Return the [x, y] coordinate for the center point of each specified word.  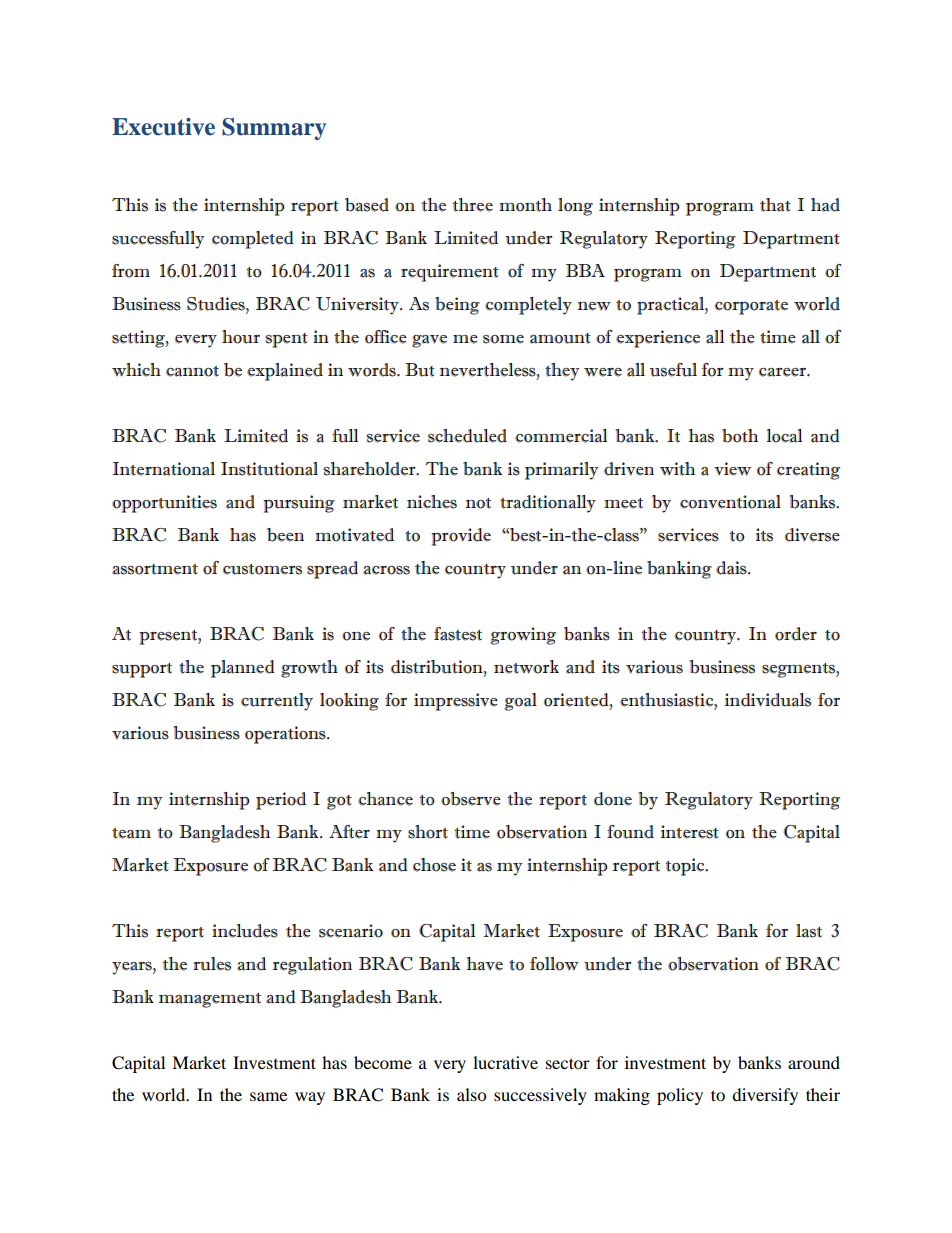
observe [471, 799]
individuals [768, 700]
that [775, 205]
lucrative [505, 1062]
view [732, 469]
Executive [163, 127]
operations [286, 735]
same [268, 1096]
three [473, 205]
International [164, 469]
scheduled [467, 436]
